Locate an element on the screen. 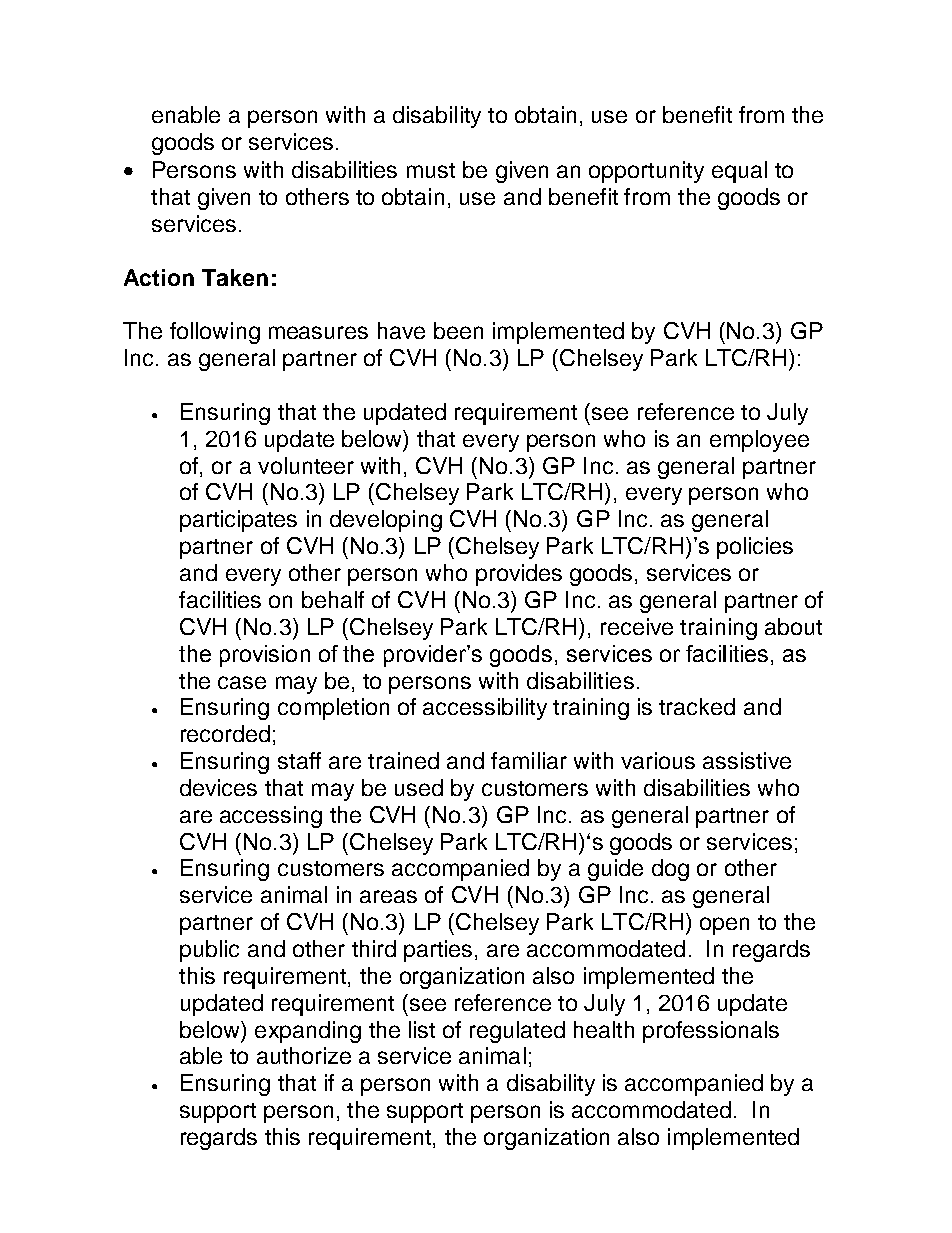 This screenshot has width=952, height=1233. familiar is located at coordinates (529, 760).
